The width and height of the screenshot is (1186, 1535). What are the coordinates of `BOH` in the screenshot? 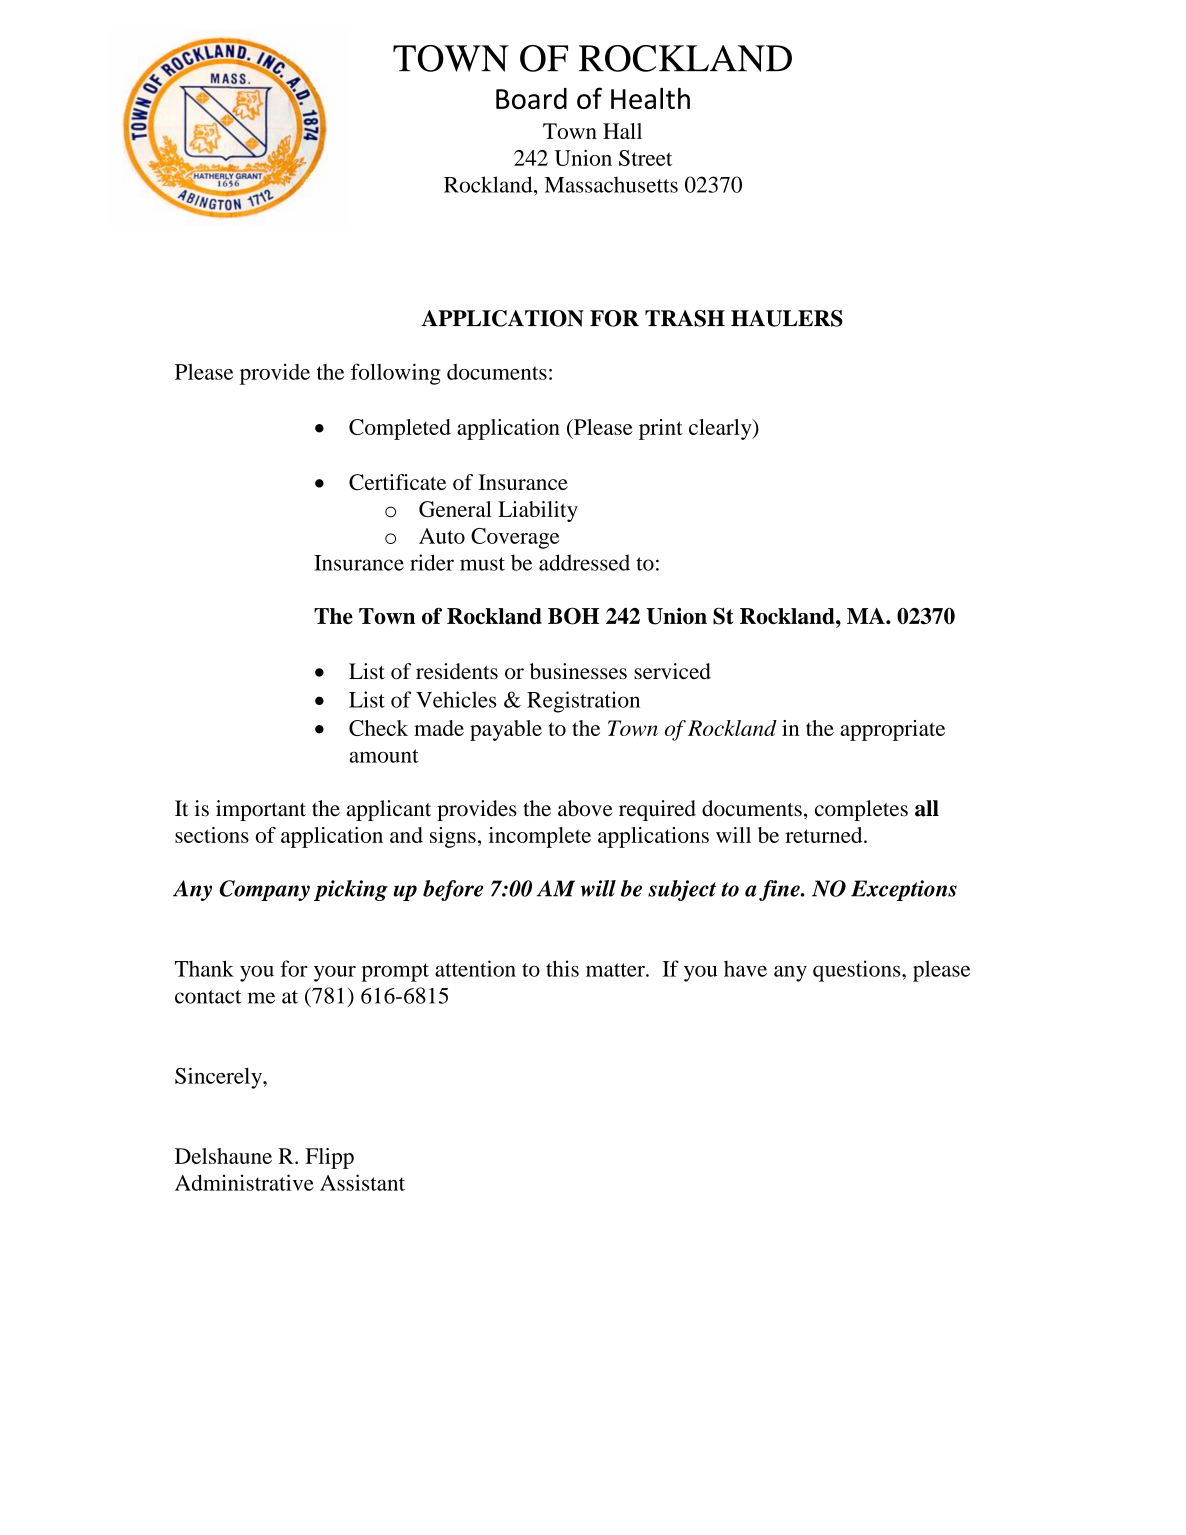 It's located at (573, 616).
